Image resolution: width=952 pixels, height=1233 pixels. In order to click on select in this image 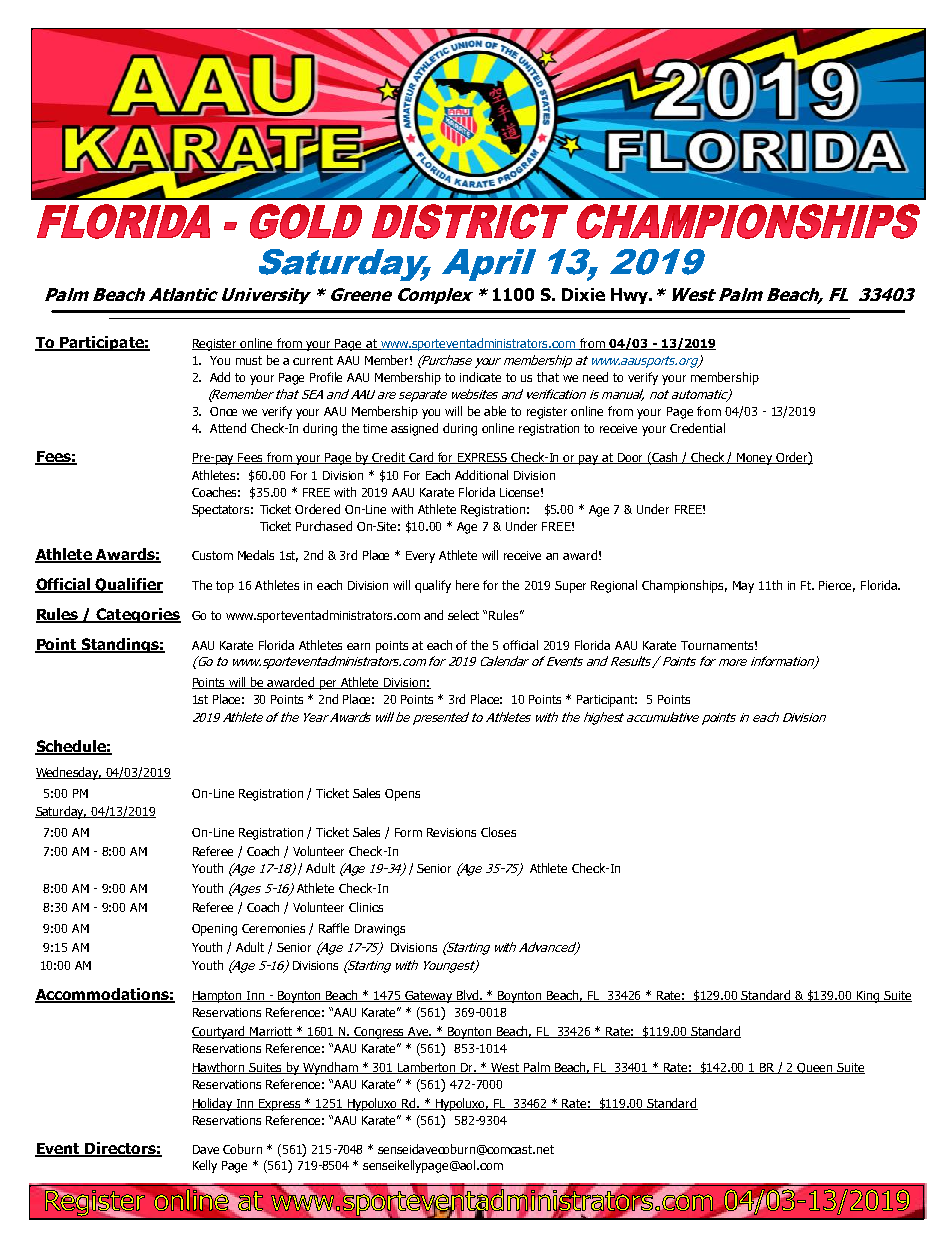, I will do `click(463, 615)`.
